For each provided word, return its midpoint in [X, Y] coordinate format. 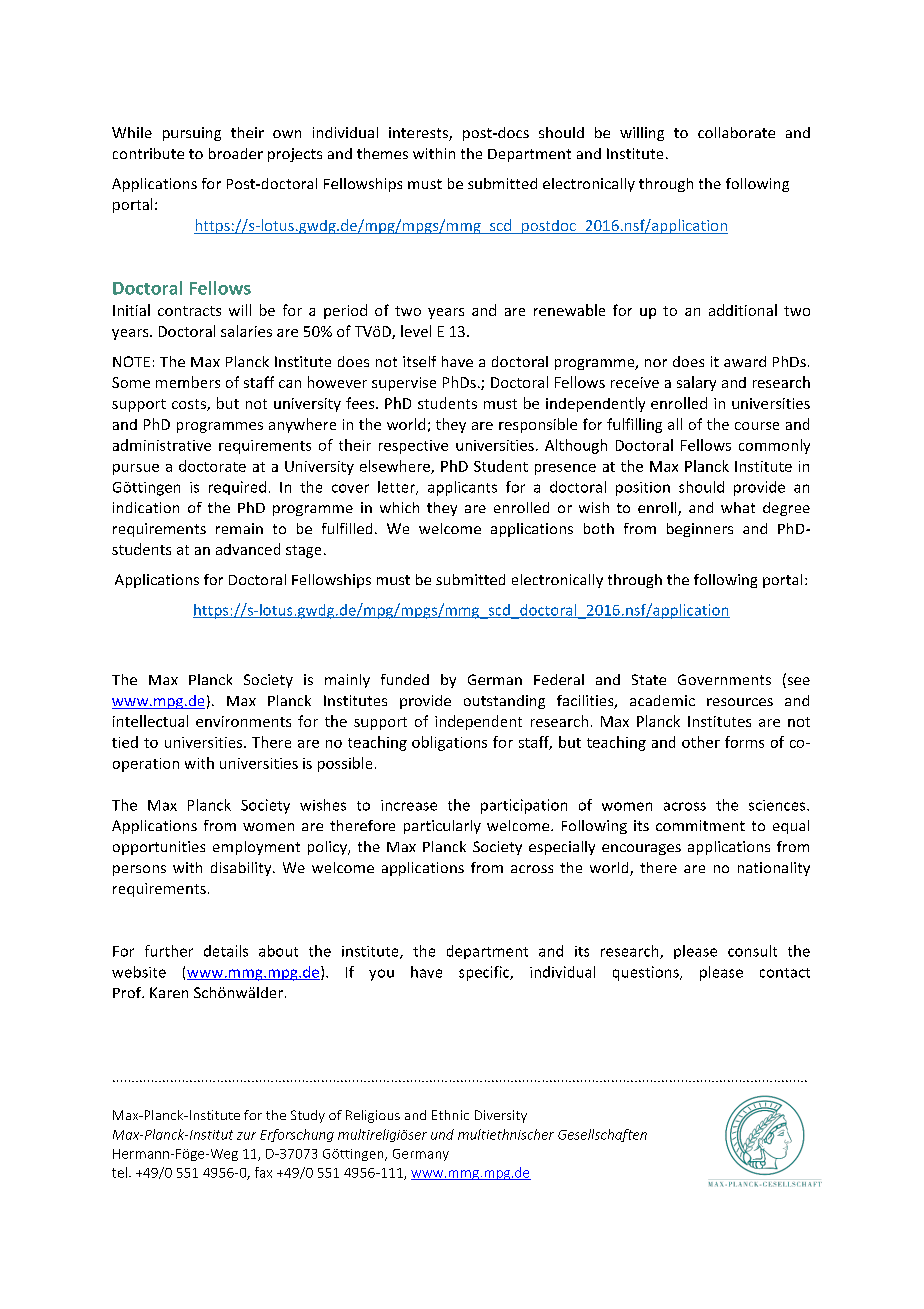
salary [696, 383]
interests [419, 134]
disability [242, 869]
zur [246, 1136]
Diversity [501, 1116]
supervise [404, 384]
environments [243, 721]
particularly [442, 827]
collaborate [736, 132]
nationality [774, 869]
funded [405, 679]
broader [236, 153]
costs [190, 405]
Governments [724, 679]
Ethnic [450, 1115]
